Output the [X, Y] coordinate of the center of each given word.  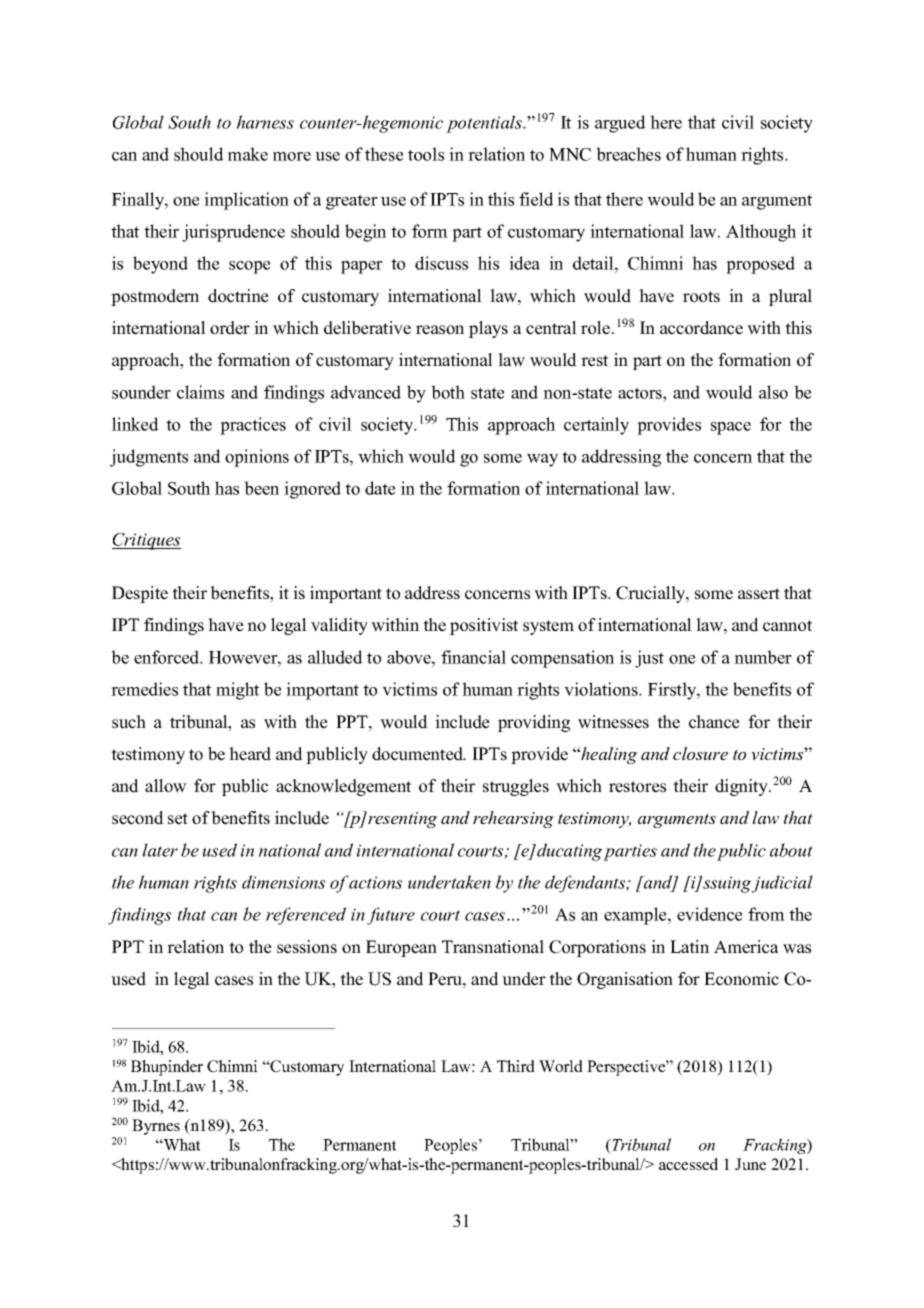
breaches [628, 154]
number [763, 657]
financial [473, 657]
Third [516, 1066]
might [237, 691]
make [248, 154]
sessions [307, 947]
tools [426, 154]
